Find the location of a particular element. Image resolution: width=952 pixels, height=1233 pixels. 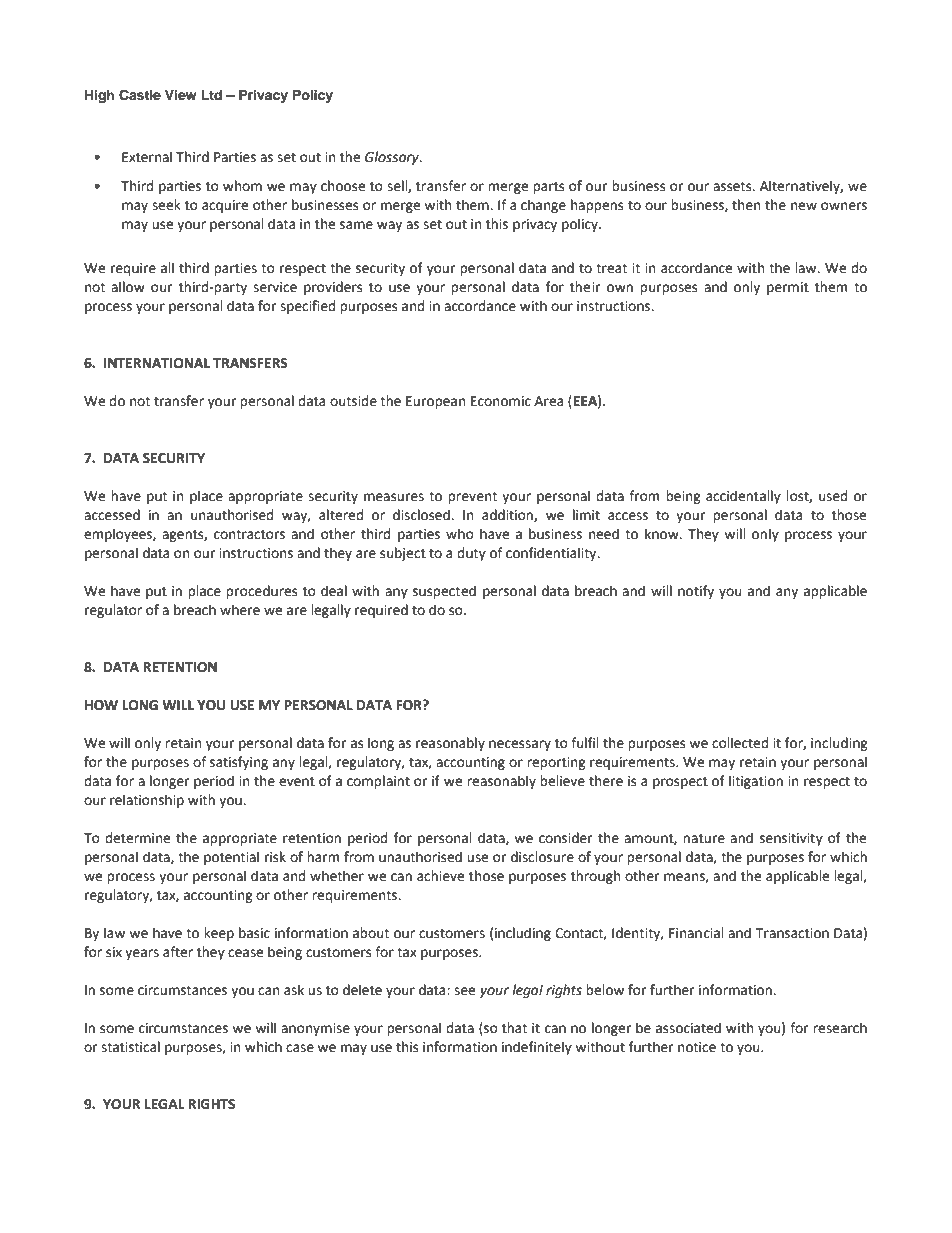

statistical is located at coordinates (130, 1047).
